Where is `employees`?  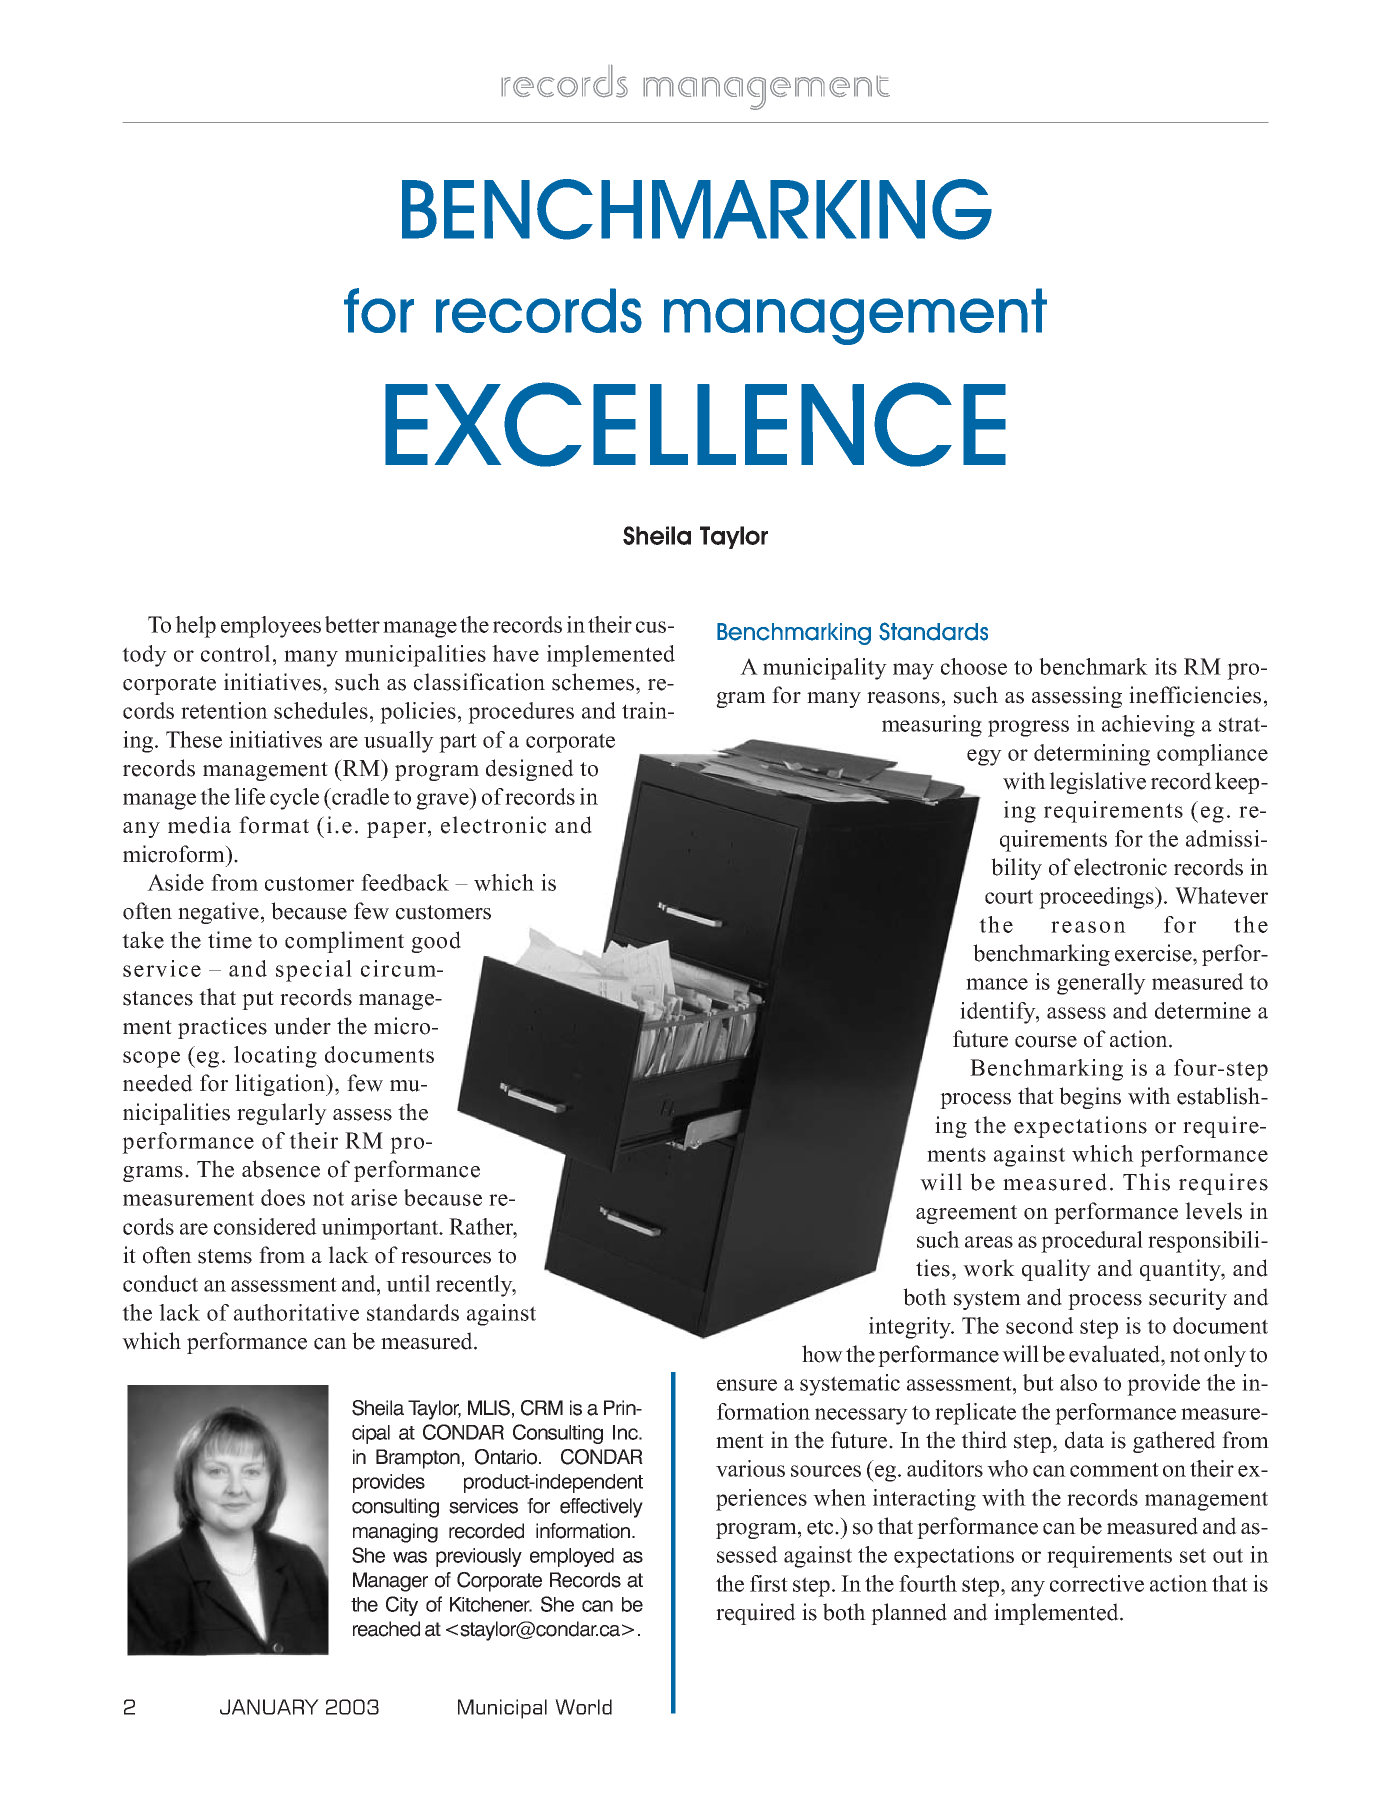 employees is located at coordinates (271, 627).
